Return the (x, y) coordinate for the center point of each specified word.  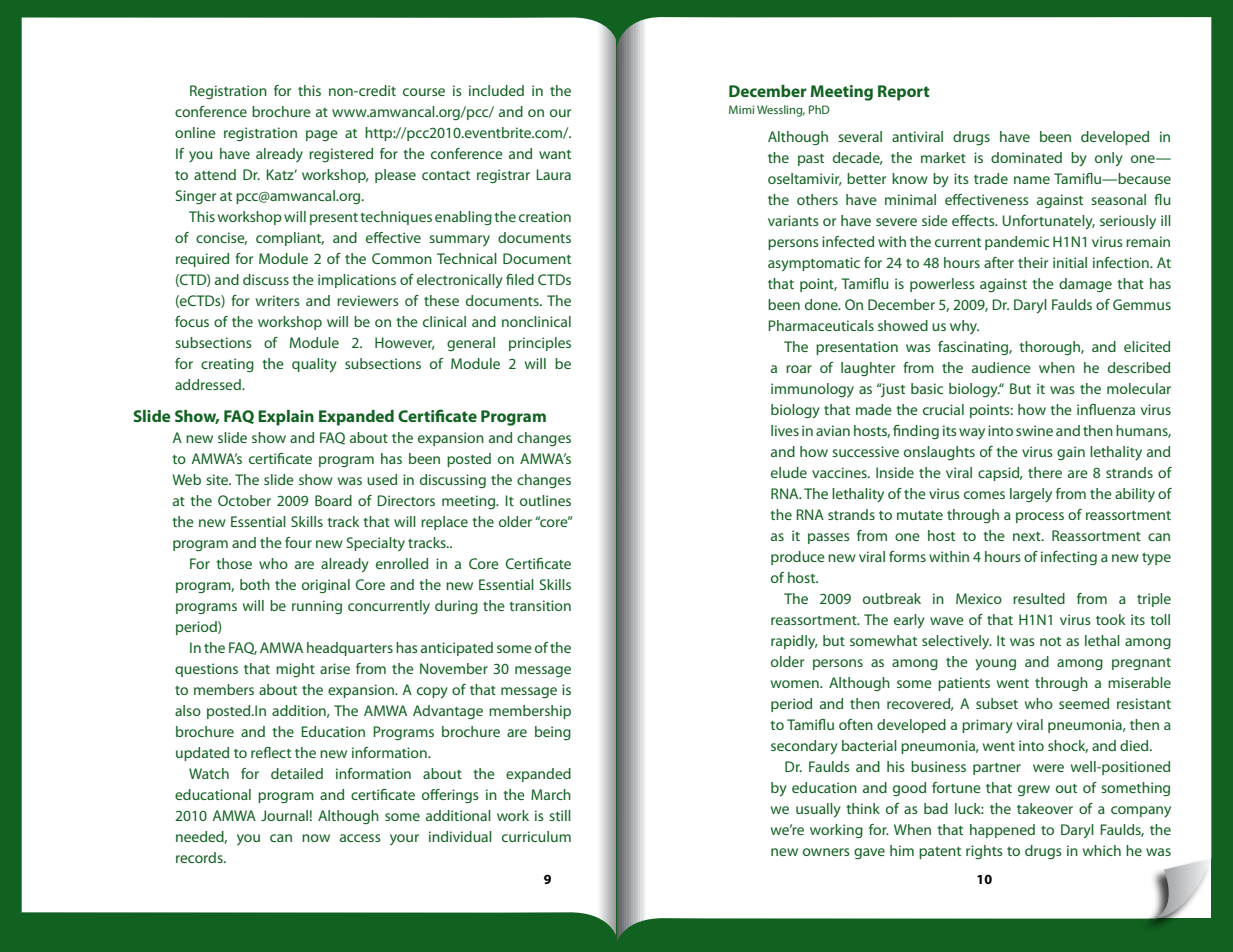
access (360, 838)
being (553, 733)
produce (798, 558)
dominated (1026, 157)
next (1028, 536)
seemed (1084, 703)
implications (357, 281)
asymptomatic (814, 264)
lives (785, 430)
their (1033, 262)
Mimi (741, 109)
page (322, 135)
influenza (1106, 409)
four (298, 542)
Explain (286, 418)
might (295, 670)
